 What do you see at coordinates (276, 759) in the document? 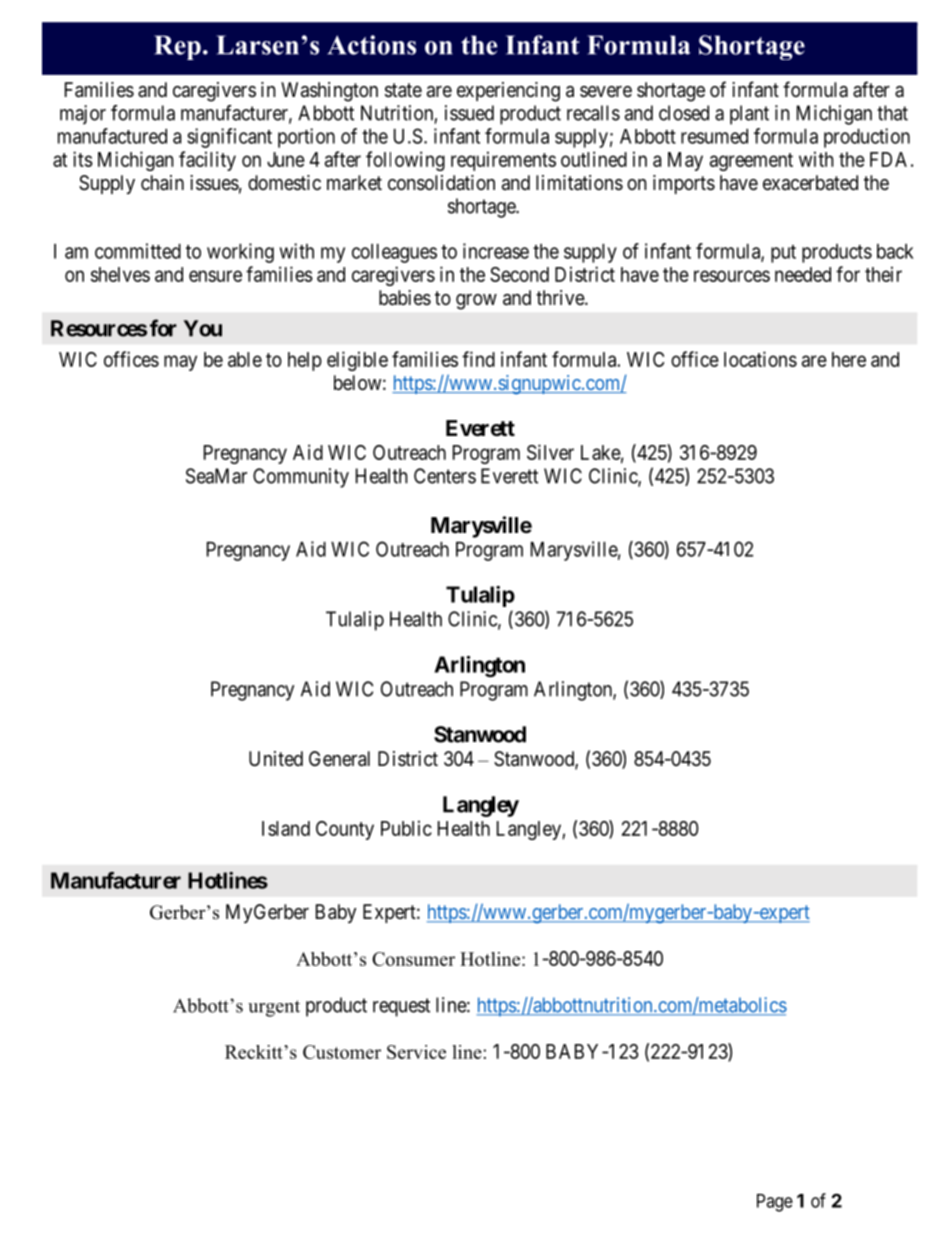
I see `United` at bounding box center [276, 759].
